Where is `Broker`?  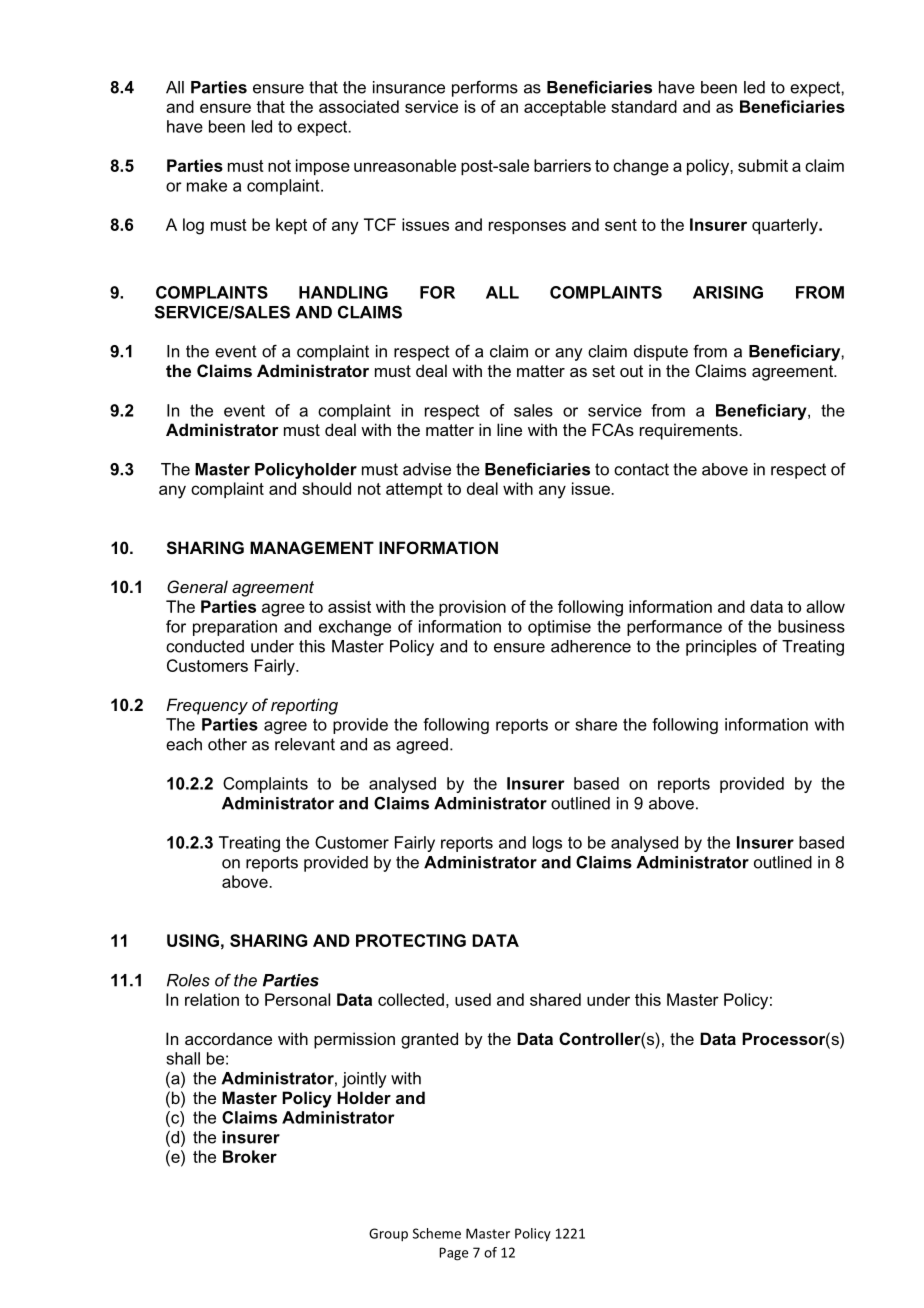 Broker is located at coordinates (250, 1156).
